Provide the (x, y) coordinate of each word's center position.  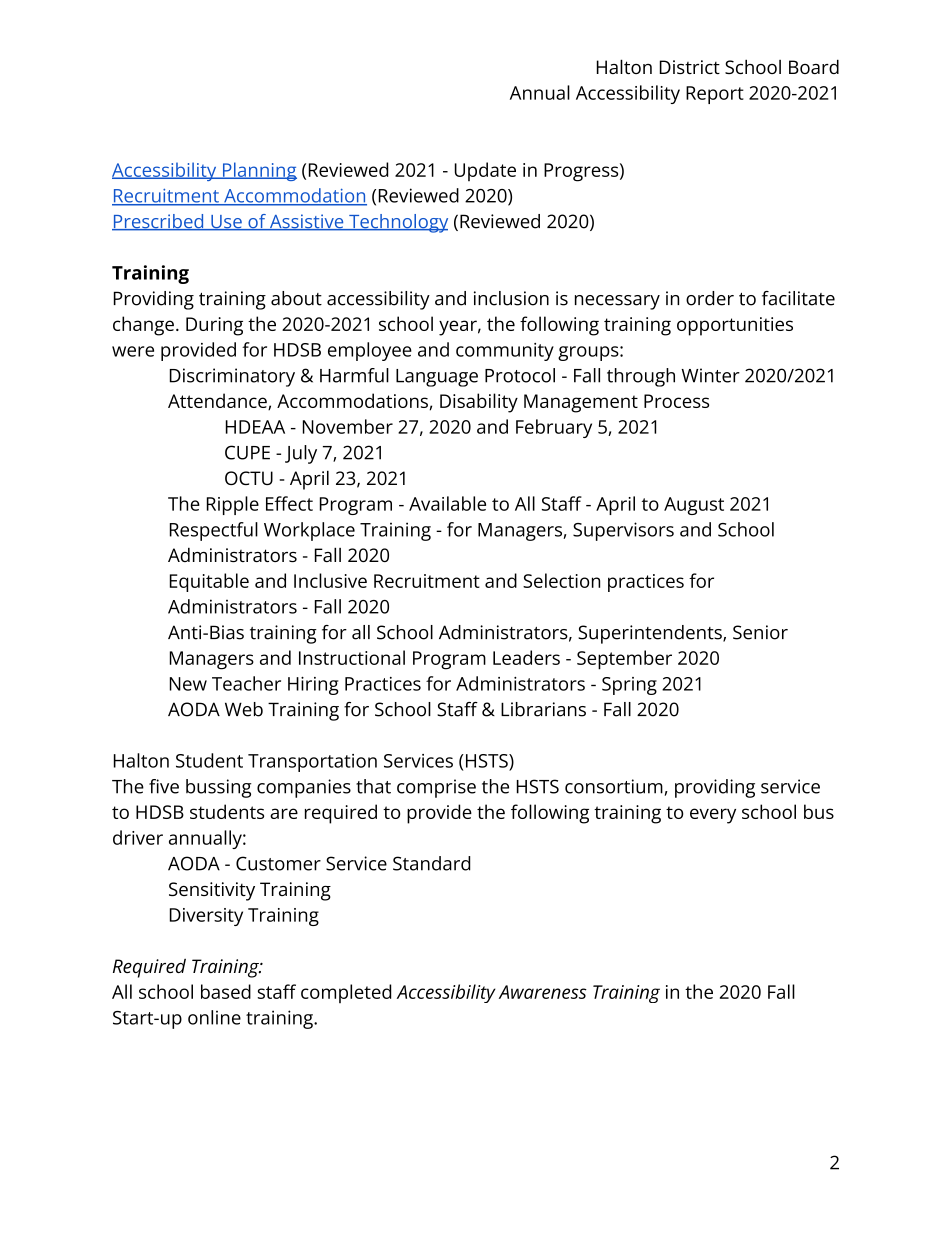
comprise (436, 788)
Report (715, 95)
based (226, 991)
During (214, 326)
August (694, 506)
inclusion (511, 298)
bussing (219, 788)
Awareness (543, 992)
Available (447, 503)
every (713, 816)
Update (485, 171)
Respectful (214, 531)
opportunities (735, 326)
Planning (258, 171)
